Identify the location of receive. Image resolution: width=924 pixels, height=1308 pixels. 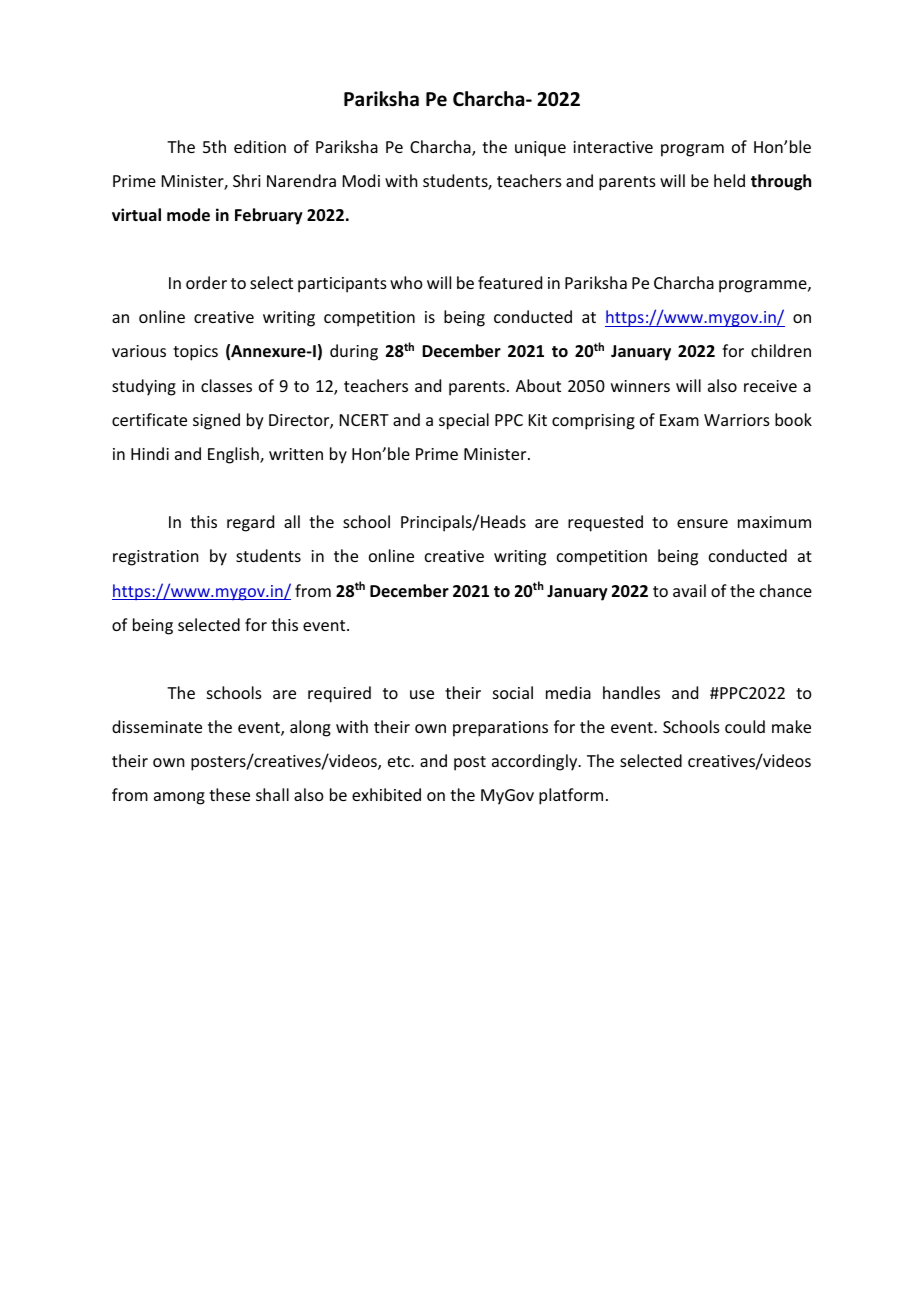
(770, 386).
